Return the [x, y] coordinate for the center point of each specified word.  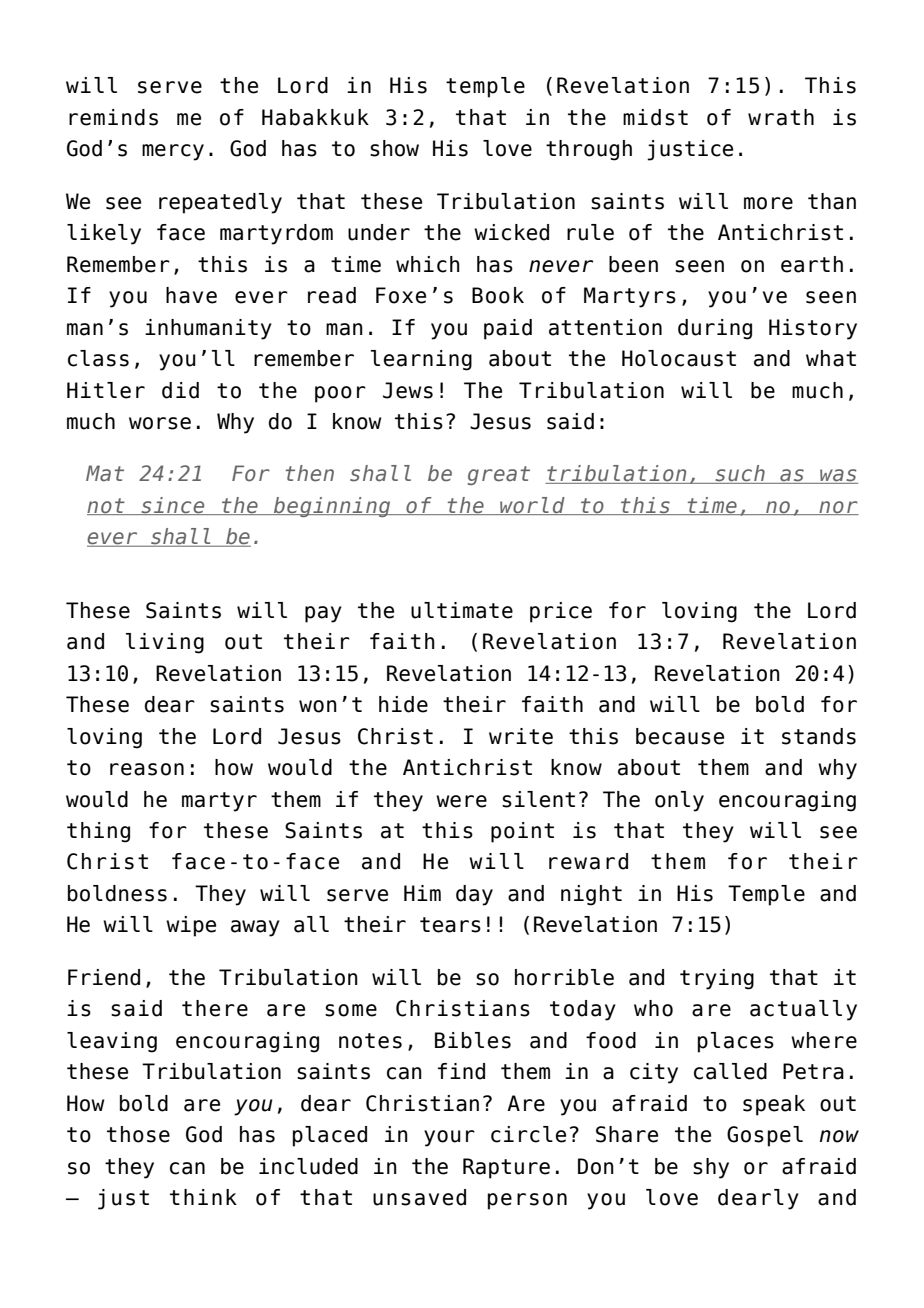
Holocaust [679, 358]
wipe [191, 926]
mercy [173, 152]
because [680, 736]
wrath [781, 117]
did [180, 390]
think [203, 1197]
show [394, 148]
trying [717, 979]
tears [450, 925]
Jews [408, 390]
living [165, 643]
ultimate [462, 610]
